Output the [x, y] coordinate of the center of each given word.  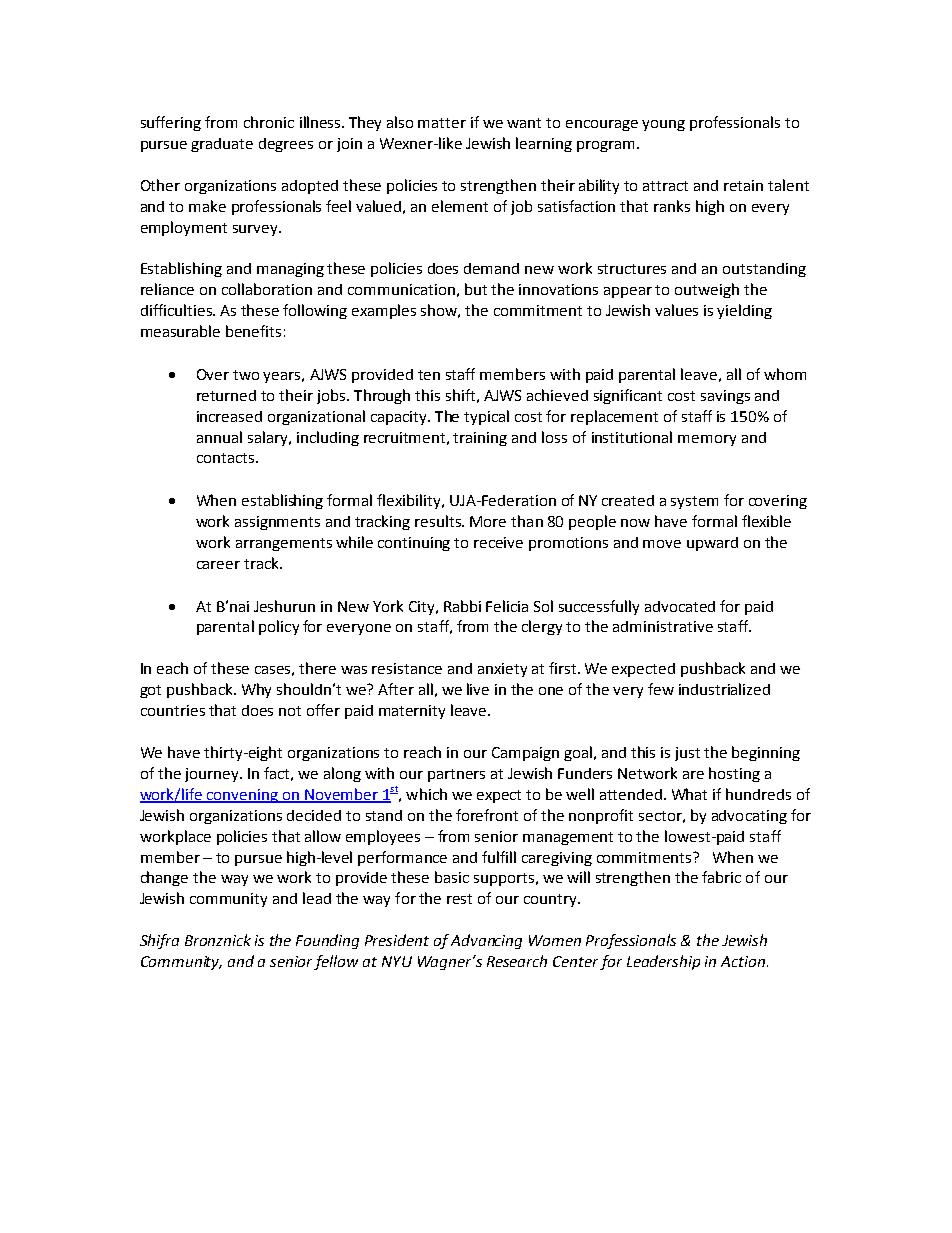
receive [498, 542]
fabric [721, 877]
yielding [744, 311]
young [663, 125]
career [218, 565]
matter [442, 123]
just [687, 754]
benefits [253, 331]
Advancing [486, 941]
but [476, 289]
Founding [327, 941]
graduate [222, 145]
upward [712, 544]
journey [213, 775]
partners [456, 775]
